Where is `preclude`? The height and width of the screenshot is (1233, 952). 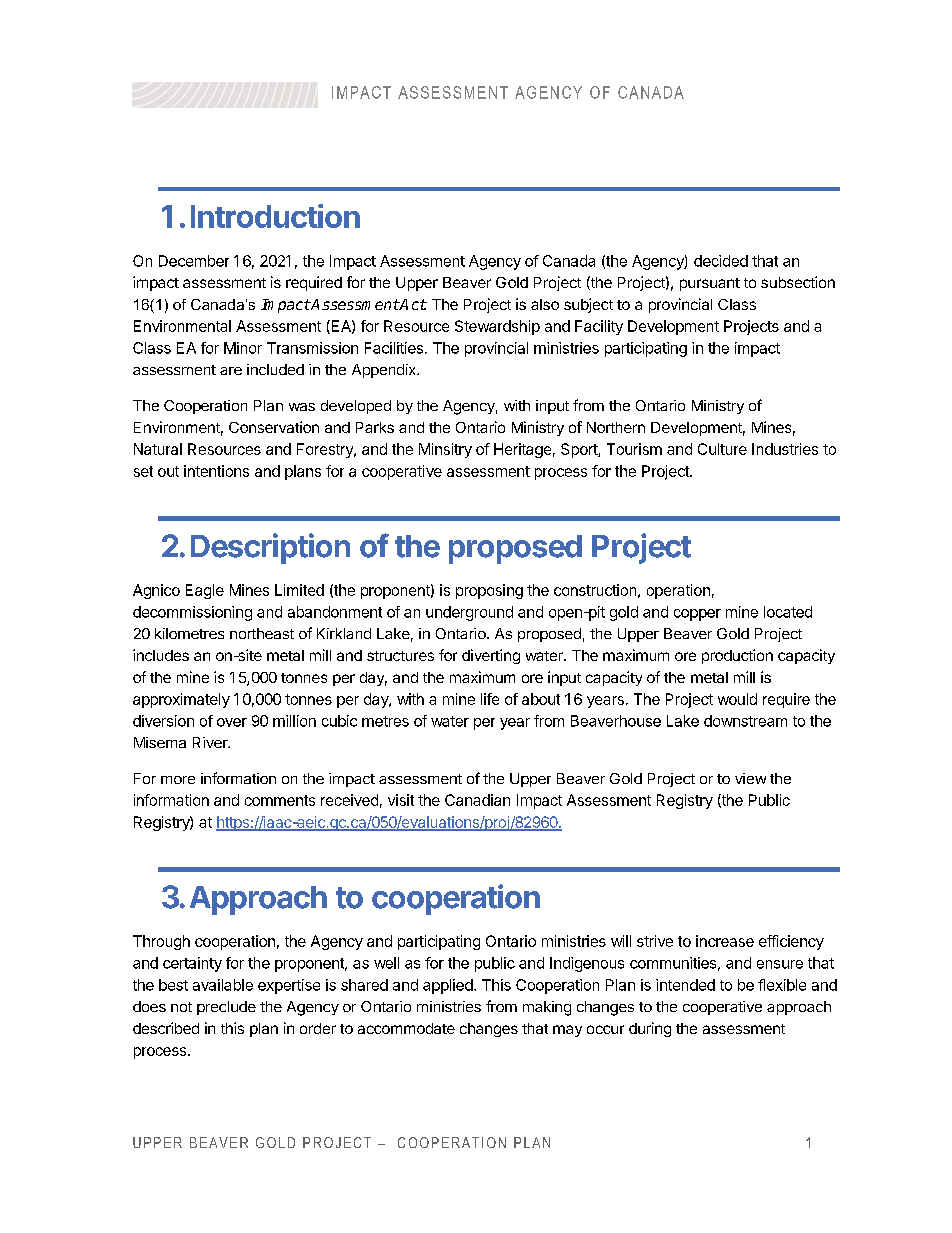
preclude is located at coordinates (226, 1008).
